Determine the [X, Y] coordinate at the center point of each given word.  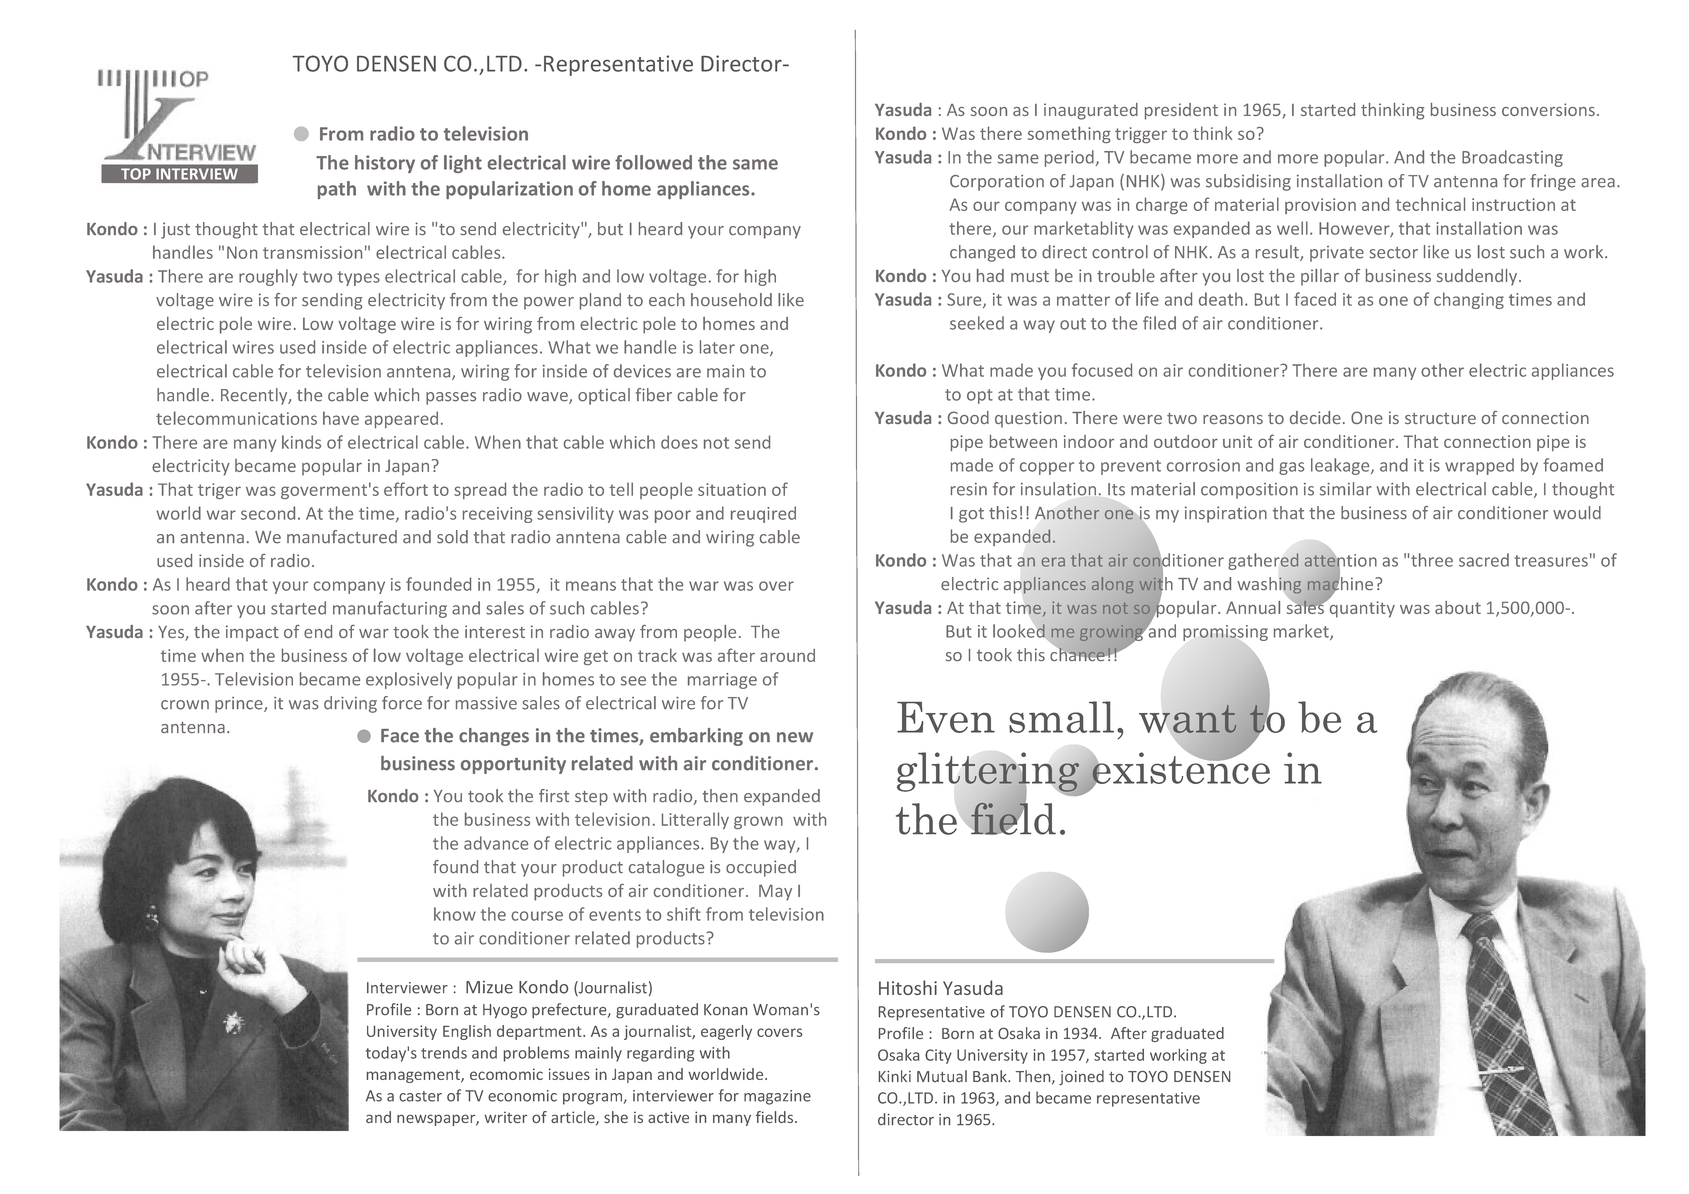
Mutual [942, 1076]
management [414, 1076]
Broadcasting [1512, 158]
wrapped [1479, 466]
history [385, 164]
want [1188, 719]
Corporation [997, 183]
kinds [301, 442]
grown [758, 822]
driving [350, 704]
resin [969, 489]
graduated [1187, 1034]
